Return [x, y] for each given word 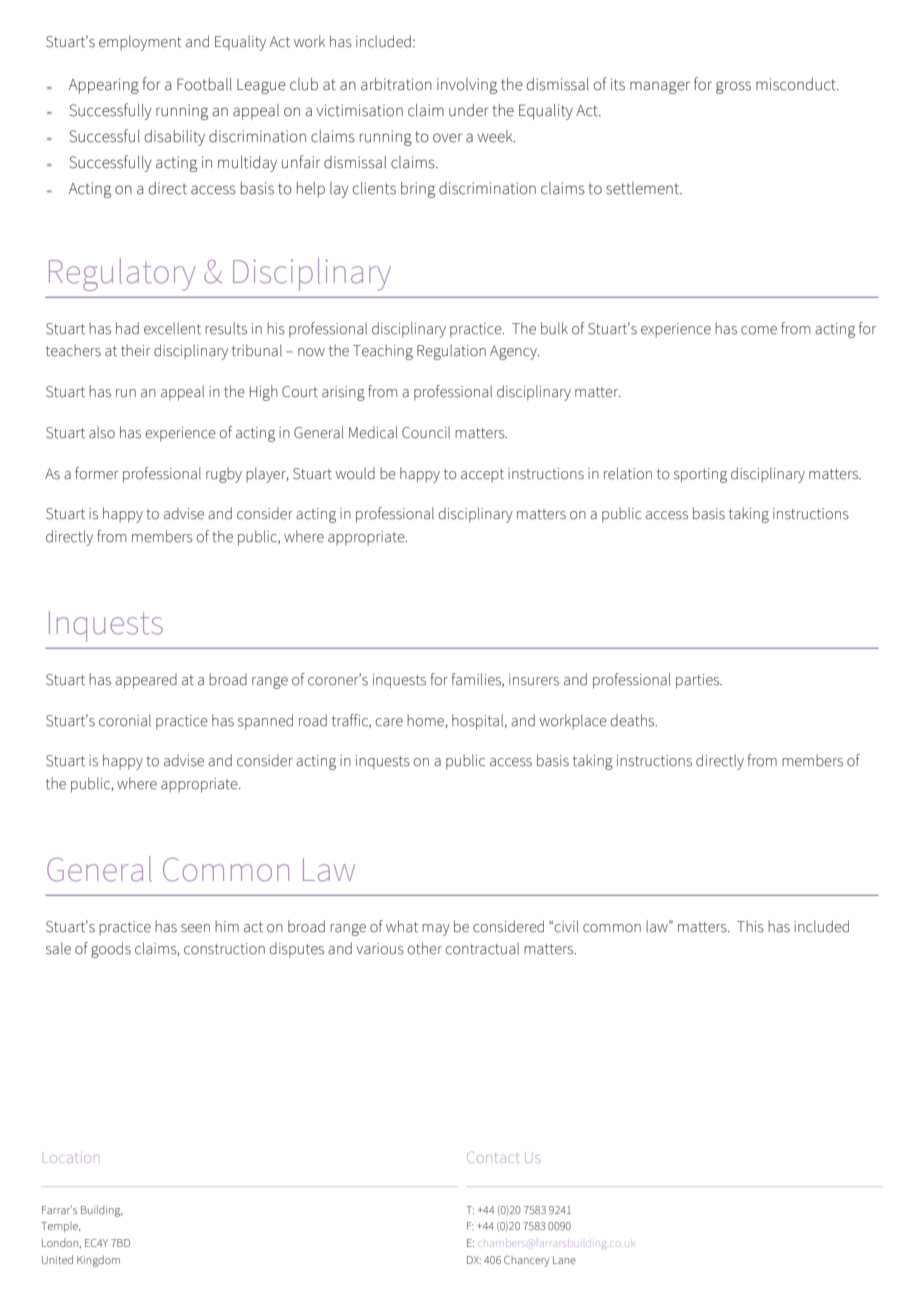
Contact [492, 1157]
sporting [700, 475]
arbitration [396, 84]
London [61, 1243]
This [750, 926]
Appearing [104, 86]
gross [733, 87]
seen [195, 928]
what [402, 926]
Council [426, 432]
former [97, 473]
